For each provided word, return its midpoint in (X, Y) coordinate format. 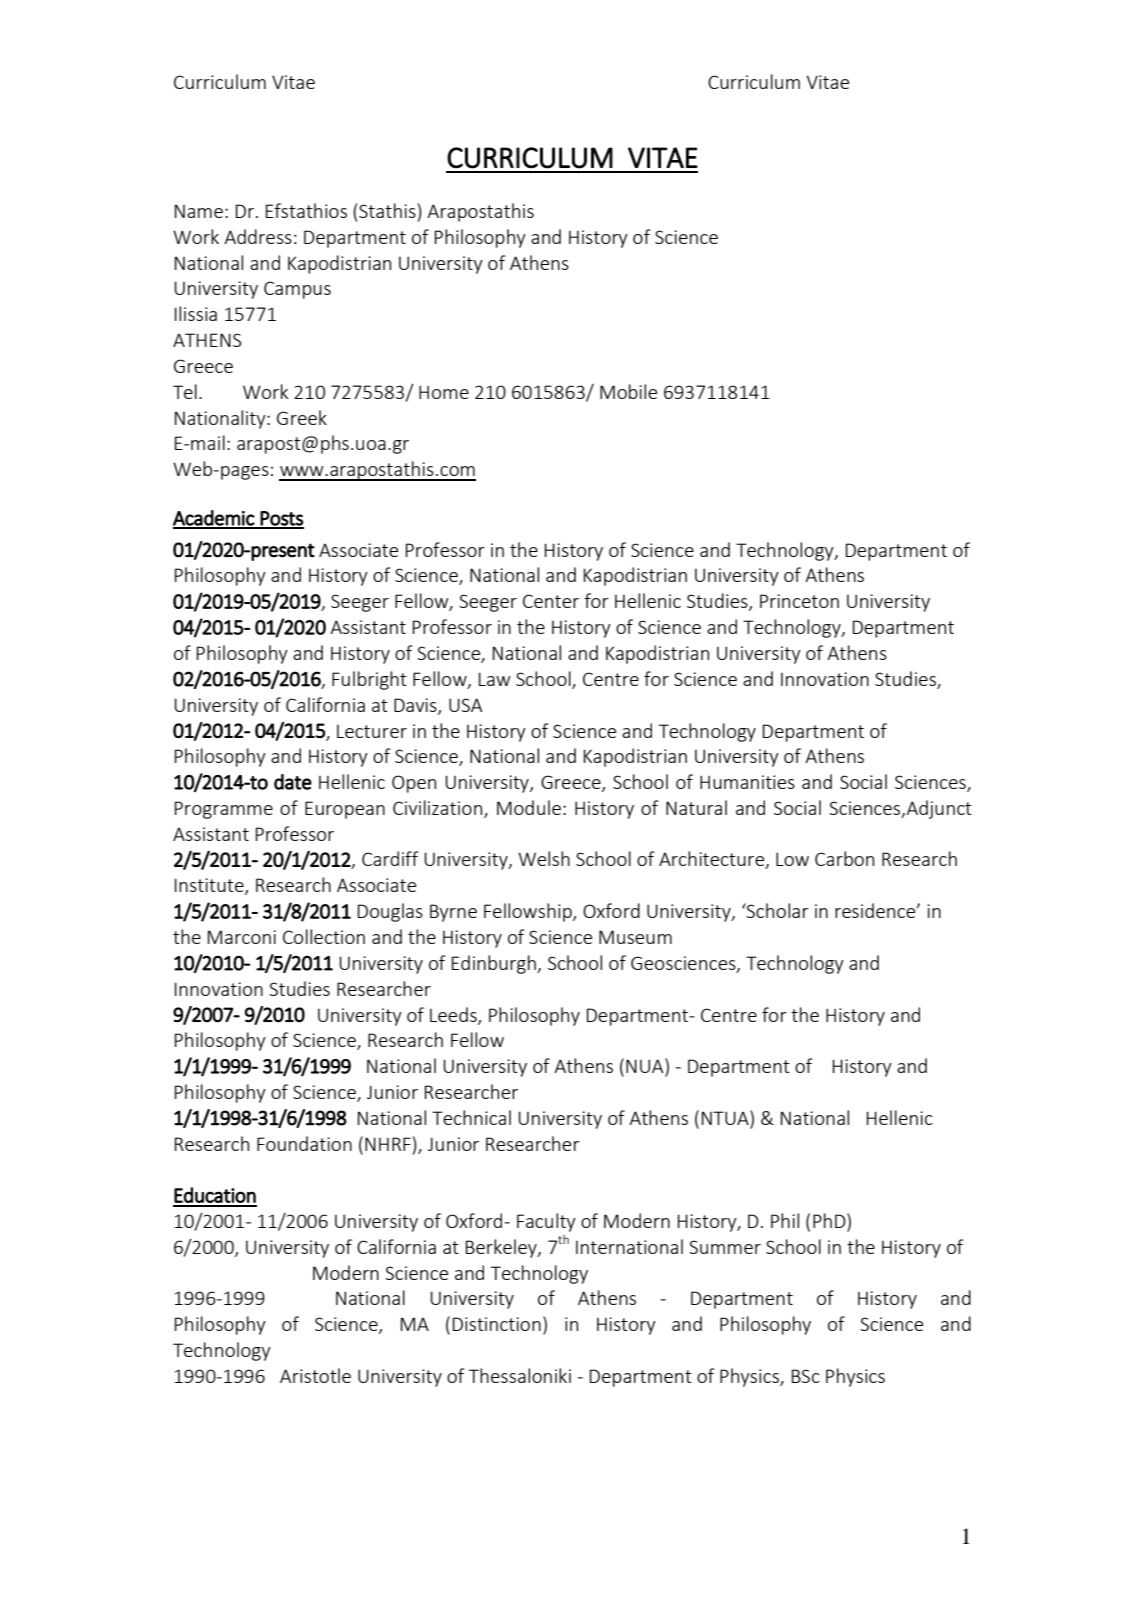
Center (551, 601)
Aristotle (315, 1375)
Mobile (628, 391)
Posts (281, 519)
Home (444, 392)
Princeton (799, 601)
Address (258, 236)
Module (529, 807)
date (293, 782)
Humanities (747, 782)
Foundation (304, 1143)
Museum (635, 937)
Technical (471, 1117)
